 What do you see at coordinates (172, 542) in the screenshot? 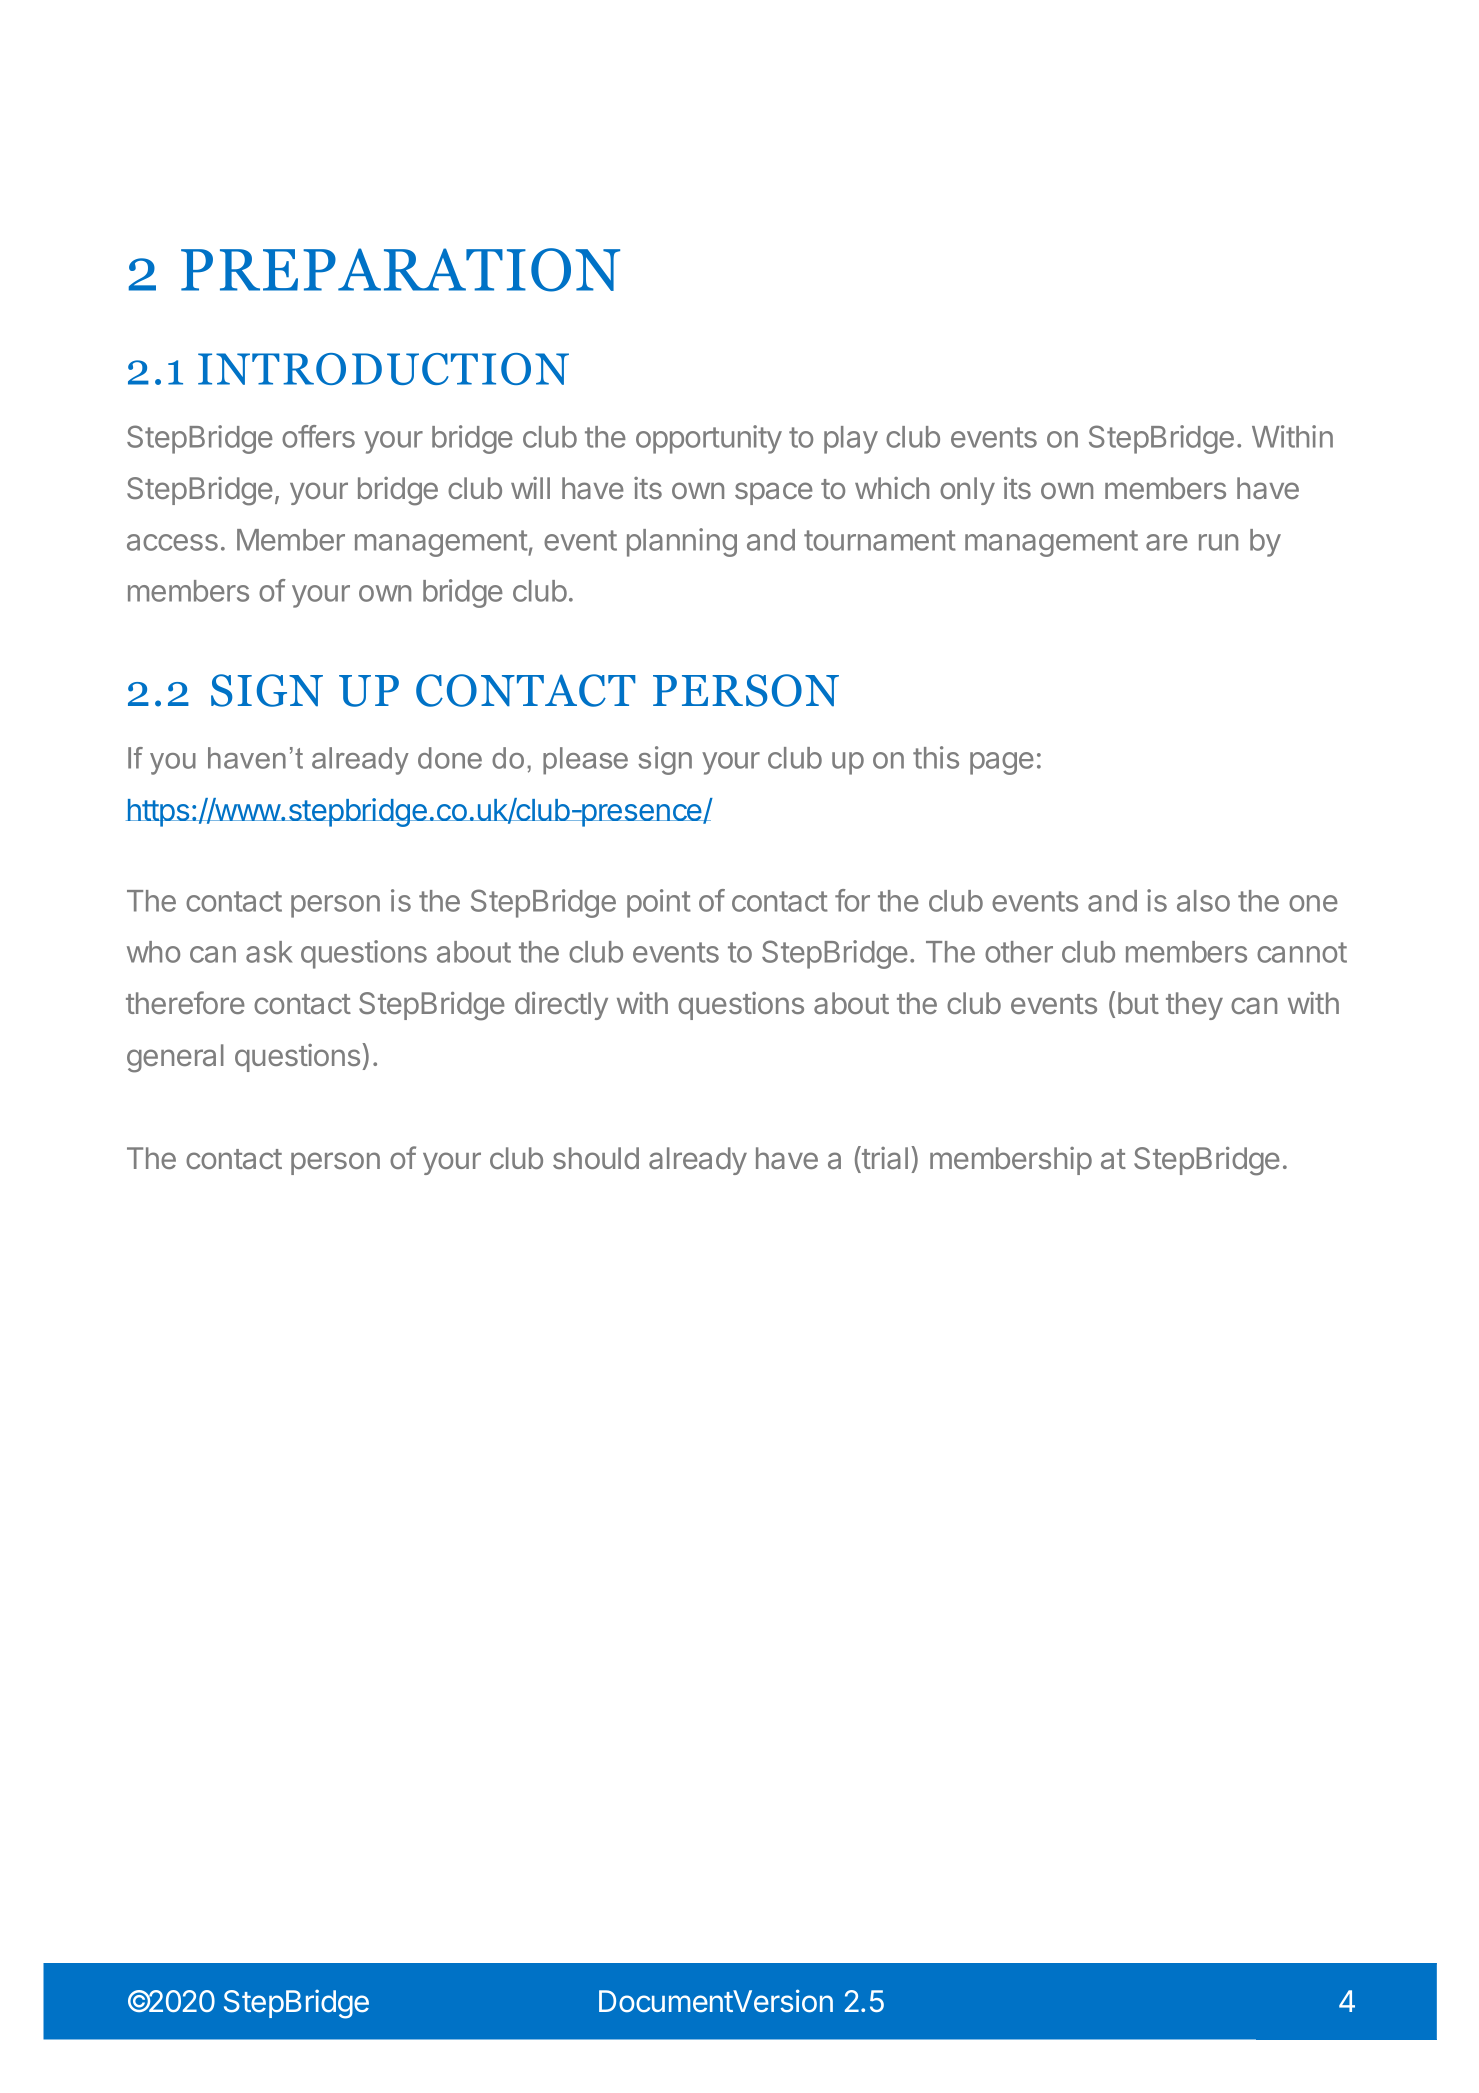
I see `access` at bounding box center [172, 542].
